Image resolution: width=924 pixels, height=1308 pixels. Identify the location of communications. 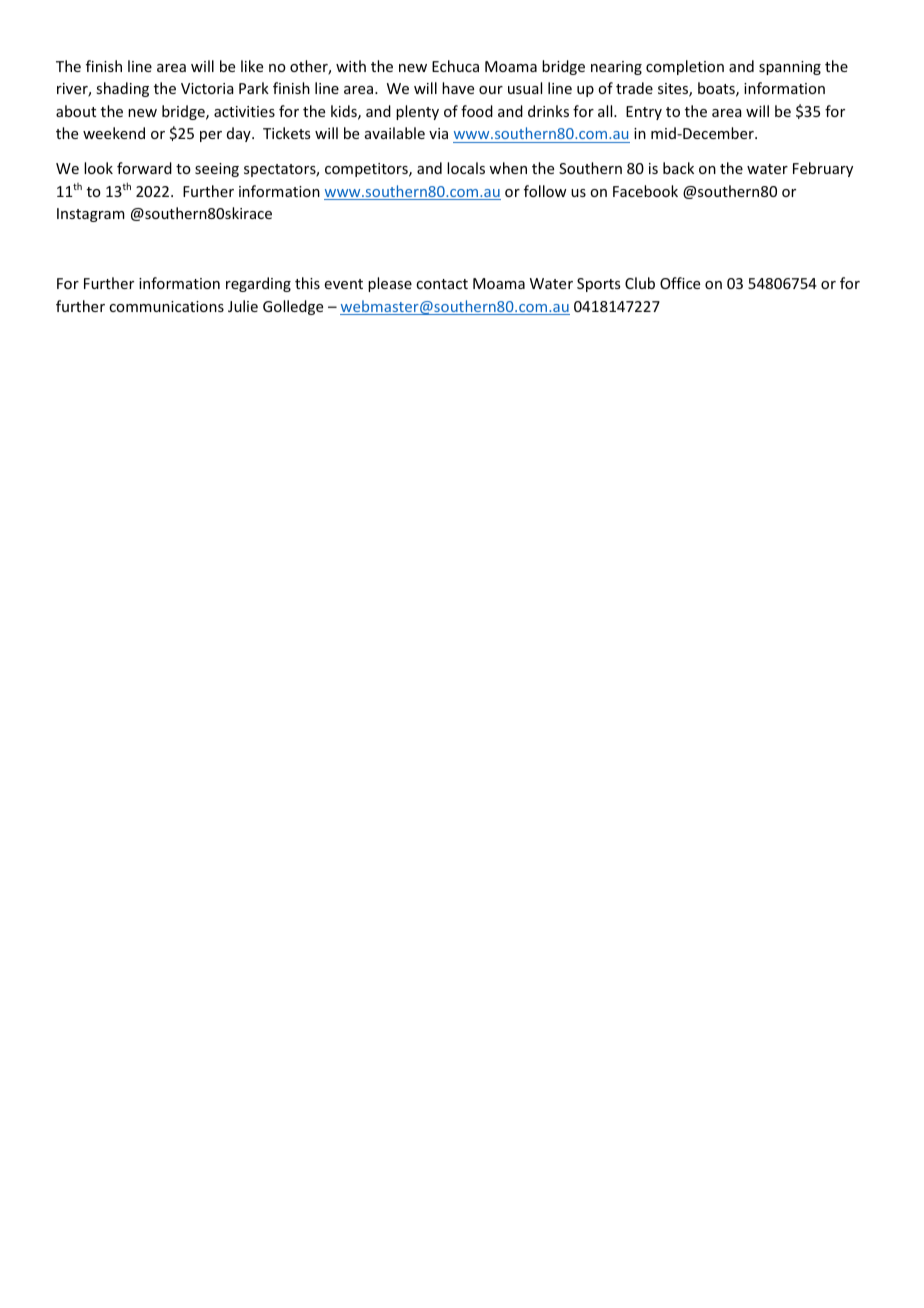
(166, 306).
